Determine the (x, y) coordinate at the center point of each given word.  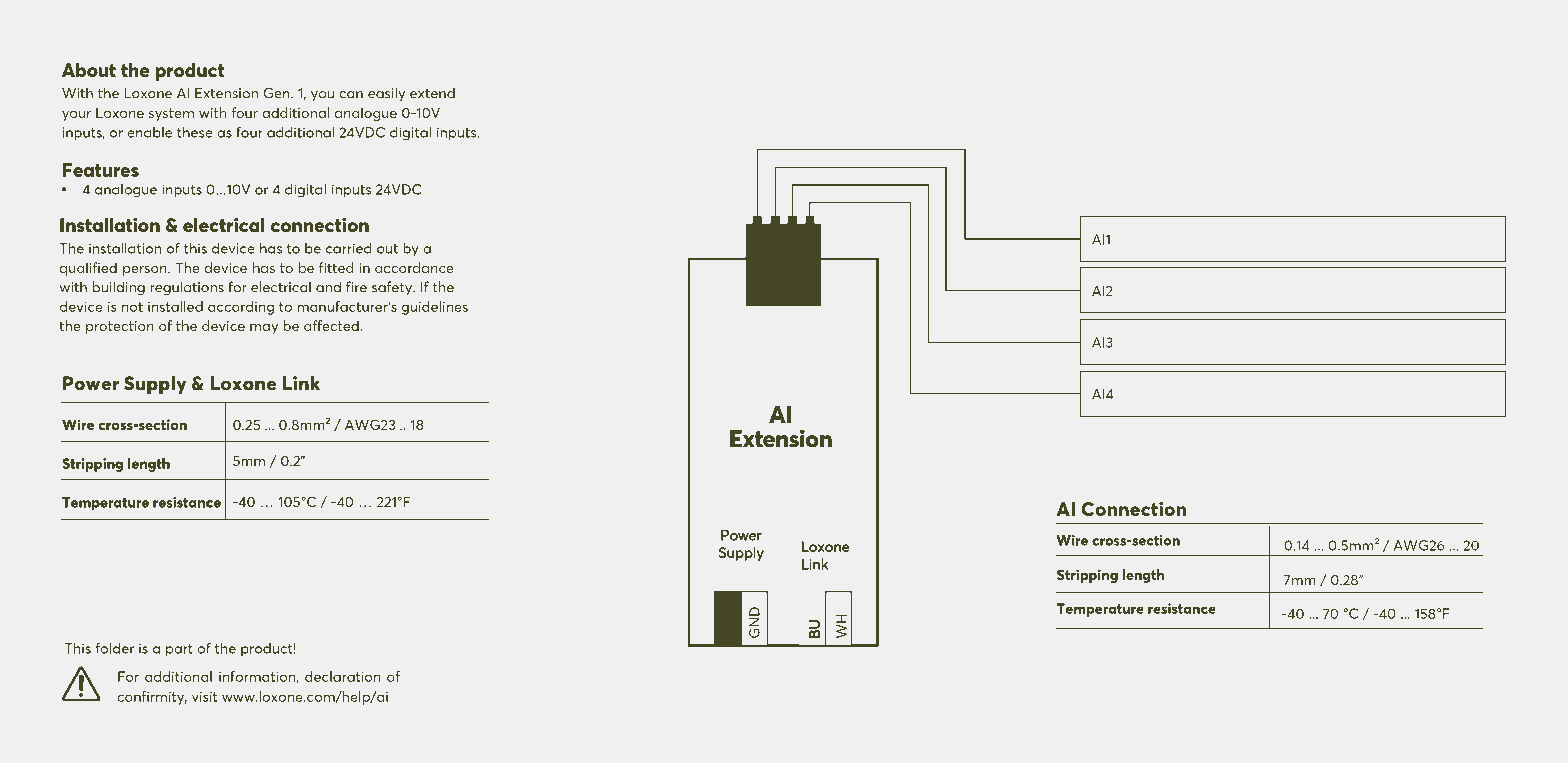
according (241, 308)
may (264, 329)
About (89, 69)
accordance (414, 267)
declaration (343, 676)
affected (332, 325)
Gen (278, 93)
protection (120, 327)
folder (115, 648)
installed (175, 306)
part (179, 650)
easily (386, 94)
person (146, 271)
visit (204, 697)
